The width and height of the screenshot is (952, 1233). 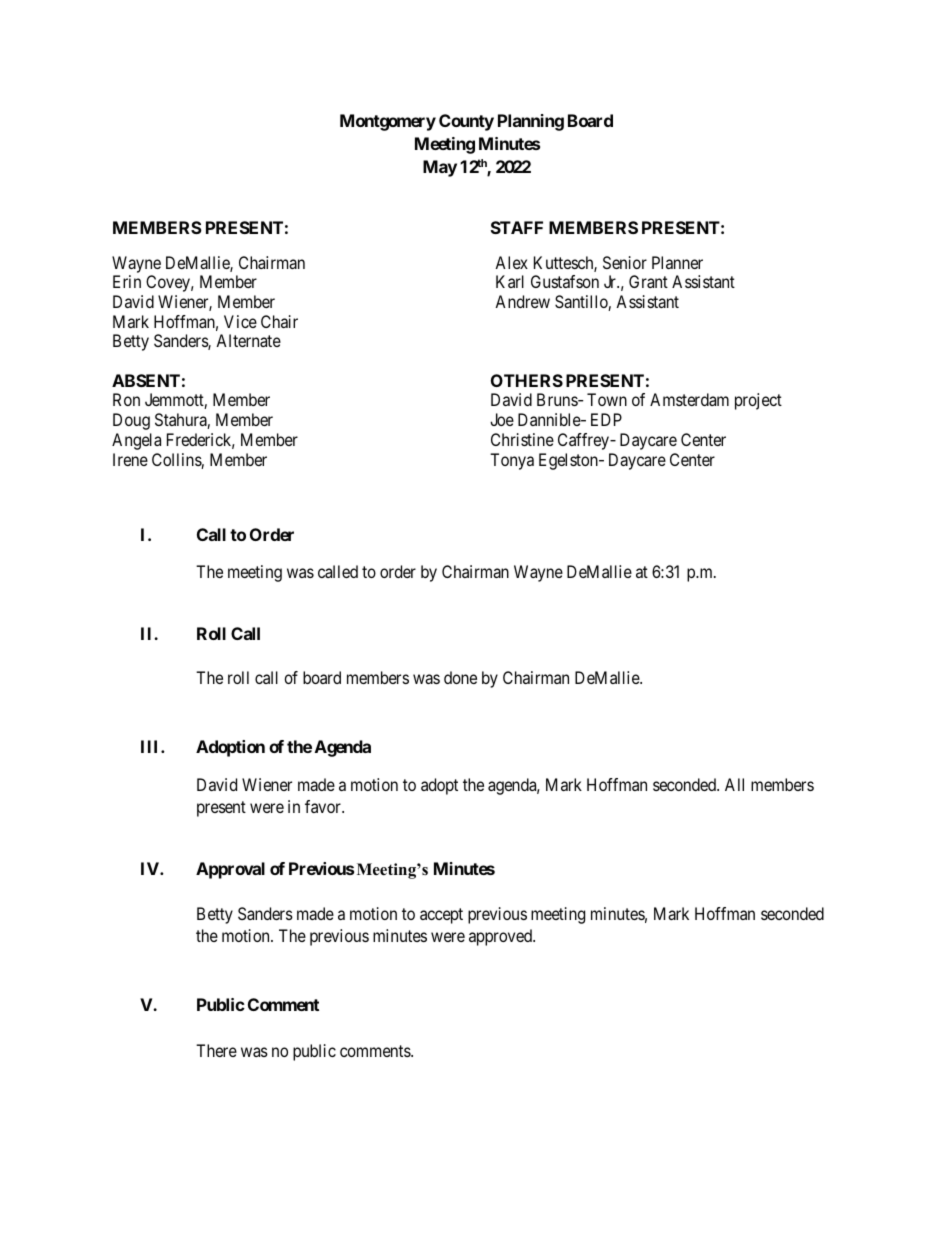 What do you see at coordinates (460, 677) in the screenshot?
I see `done` at bounding box center [460, 677].
